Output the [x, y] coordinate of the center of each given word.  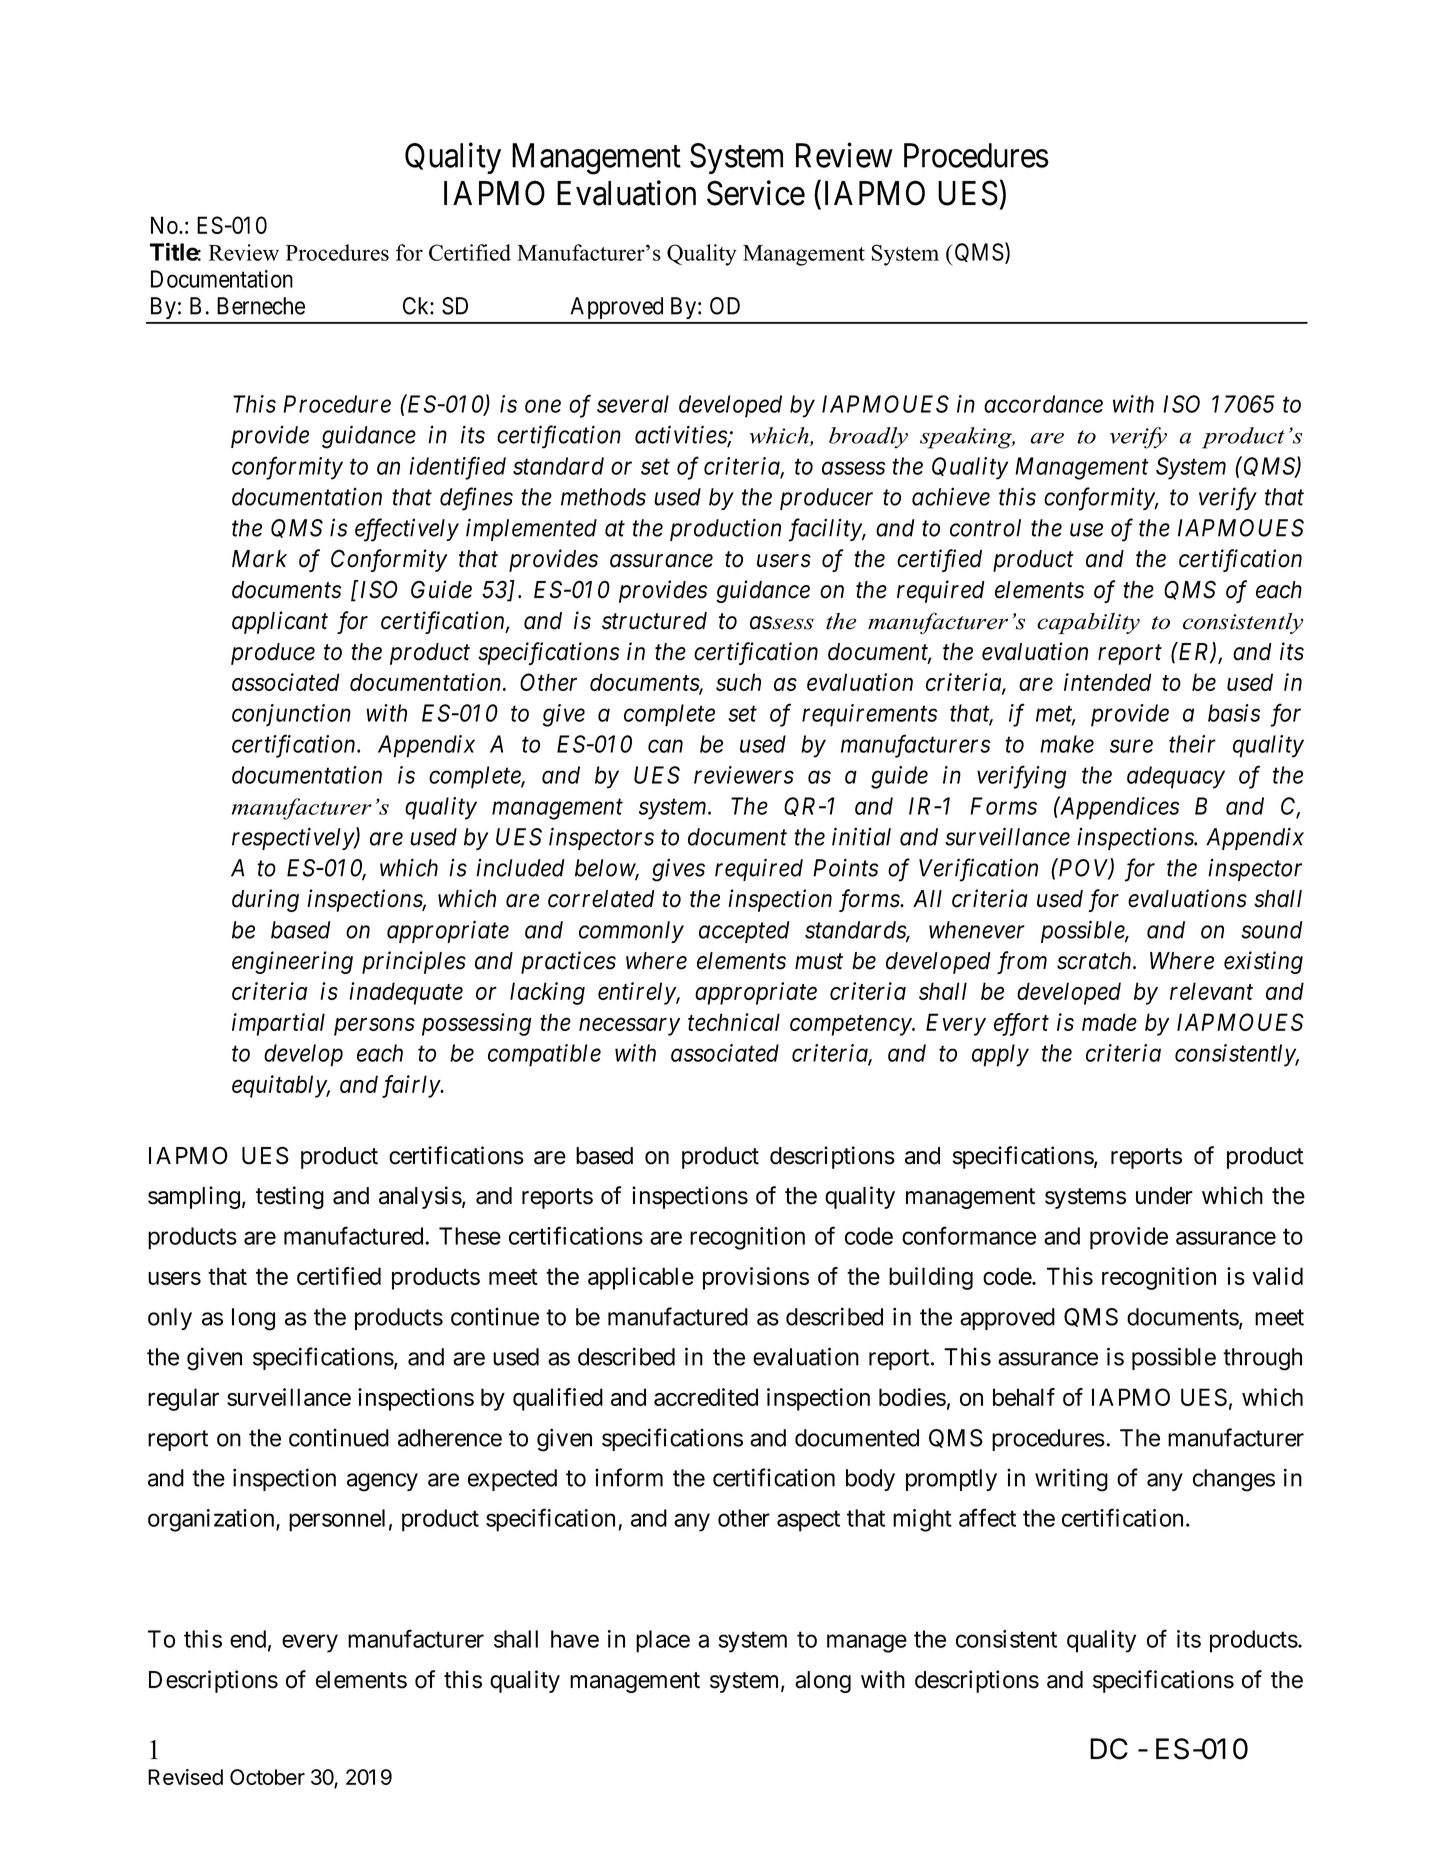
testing [290, 1197]
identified [457, 468]
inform [629, 1477]
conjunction [291, 715]
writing [1071, 1480]
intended [1108, 682]
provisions [756, 1278]
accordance [1043, 404]
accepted [744, 932]
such [738, 682]
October [267, 1777]
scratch [1095, 961]
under [1164, 1196]
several [633, 404]
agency [382, 1482]
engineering [292, 962]
